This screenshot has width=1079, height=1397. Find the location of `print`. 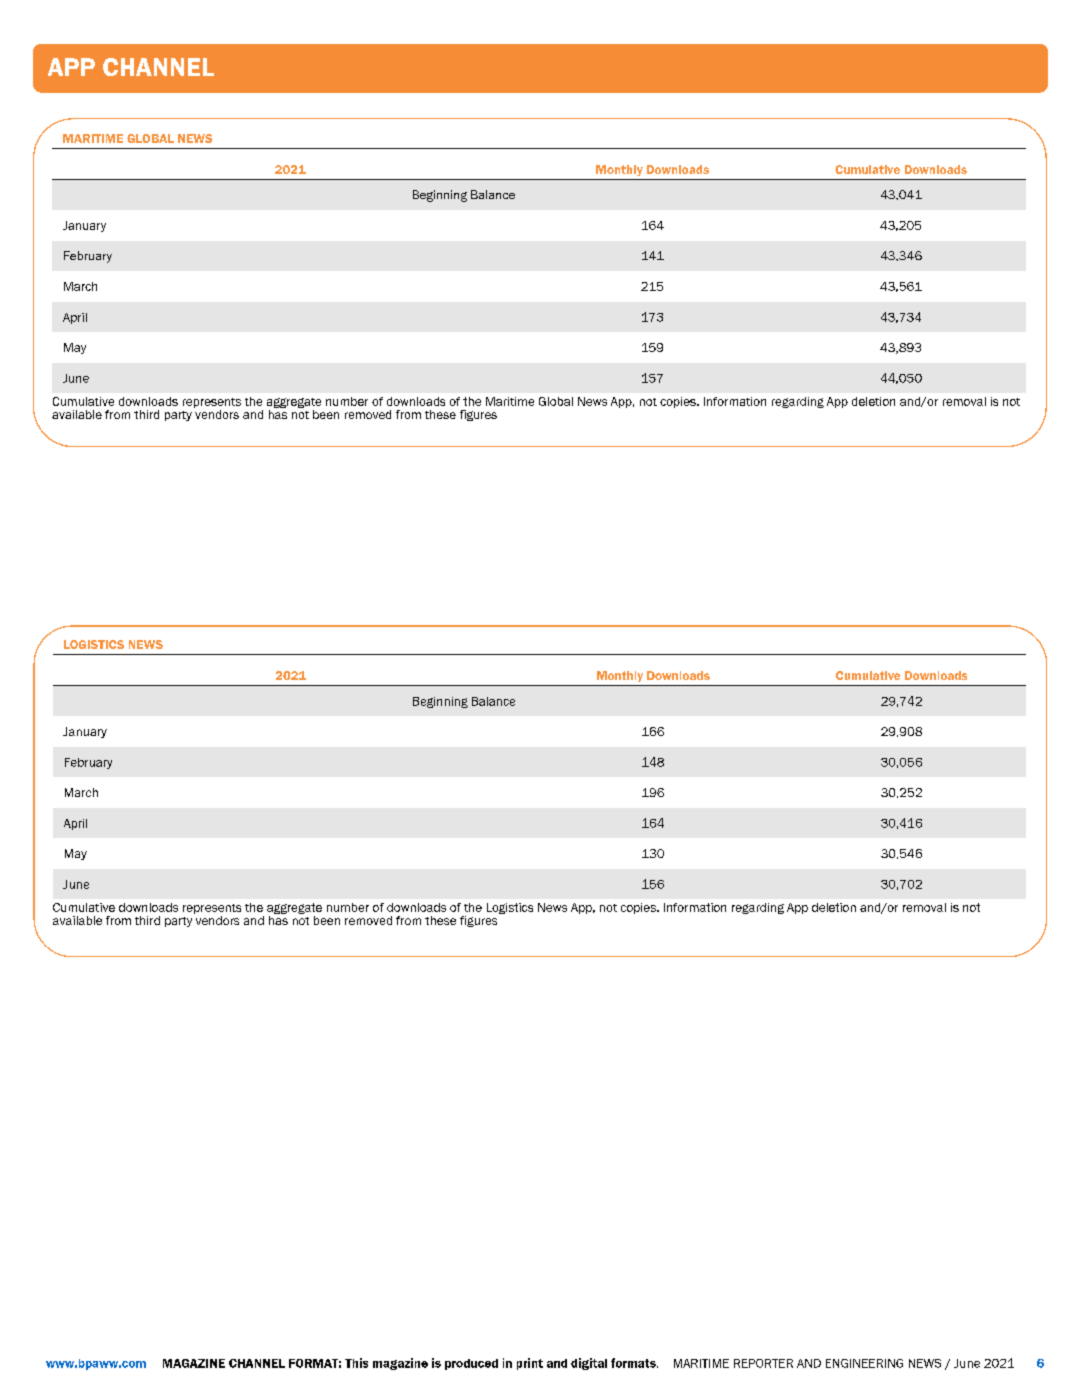

print is located at coordinates (530, 1364).
